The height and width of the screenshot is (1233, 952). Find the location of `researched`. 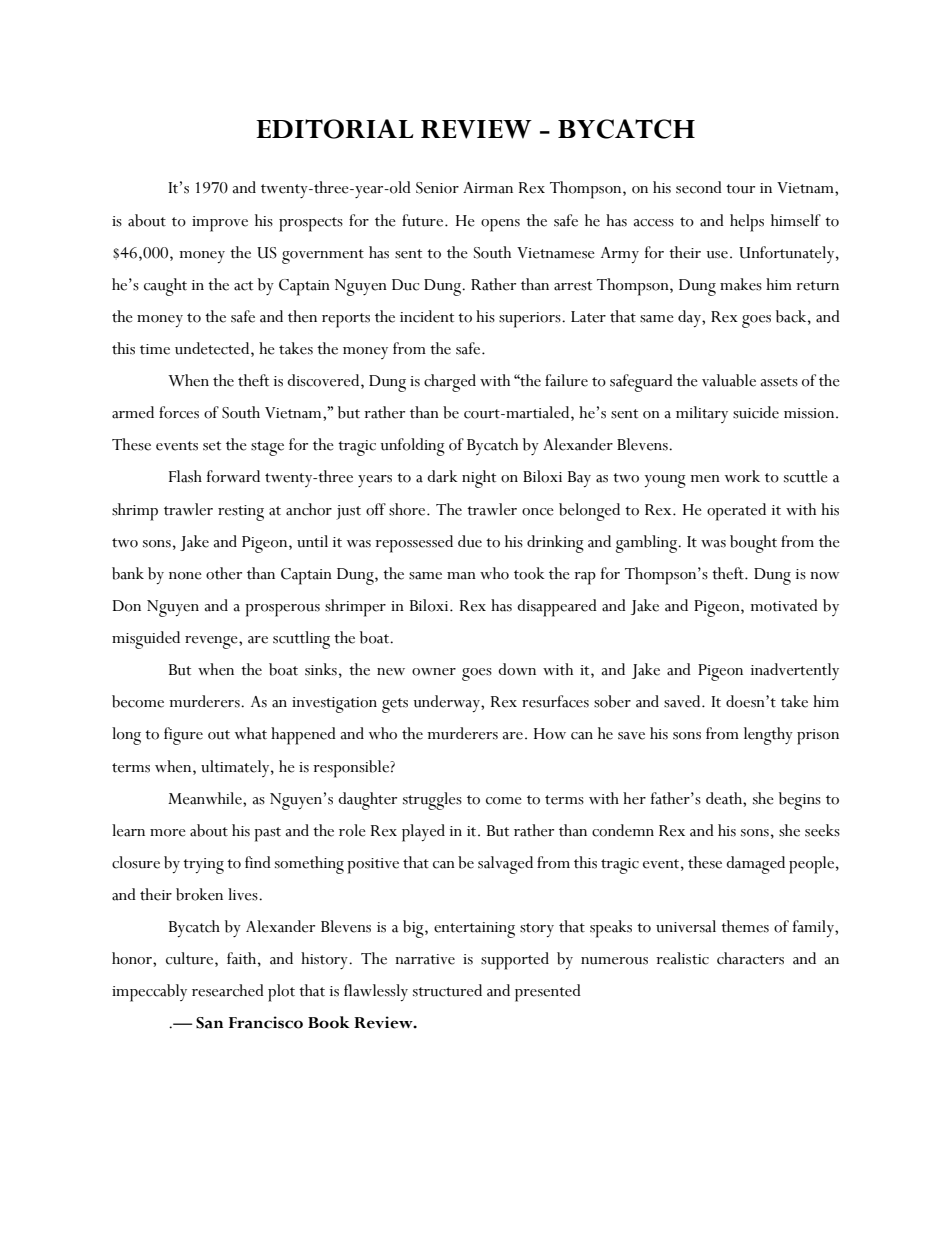

researched is located at coordinates (228, 990).
